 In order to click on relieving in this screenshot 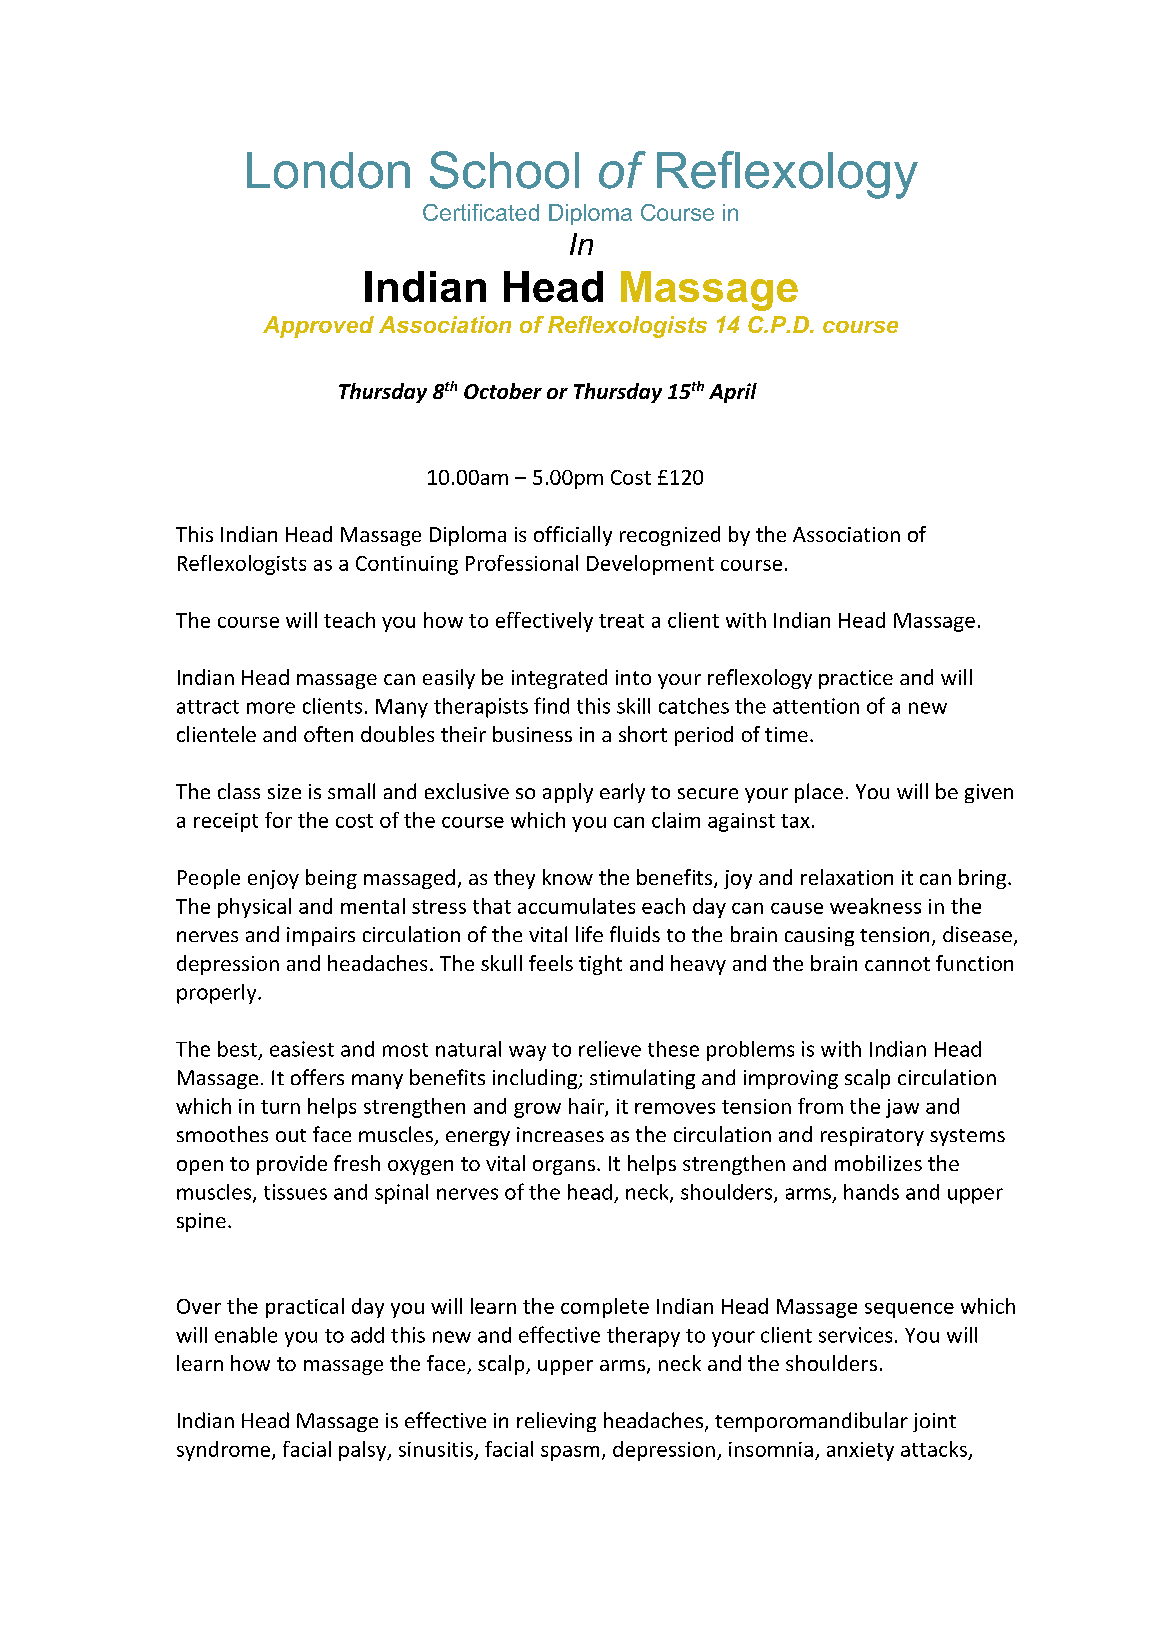, I will do `click(556, 1422)`.
